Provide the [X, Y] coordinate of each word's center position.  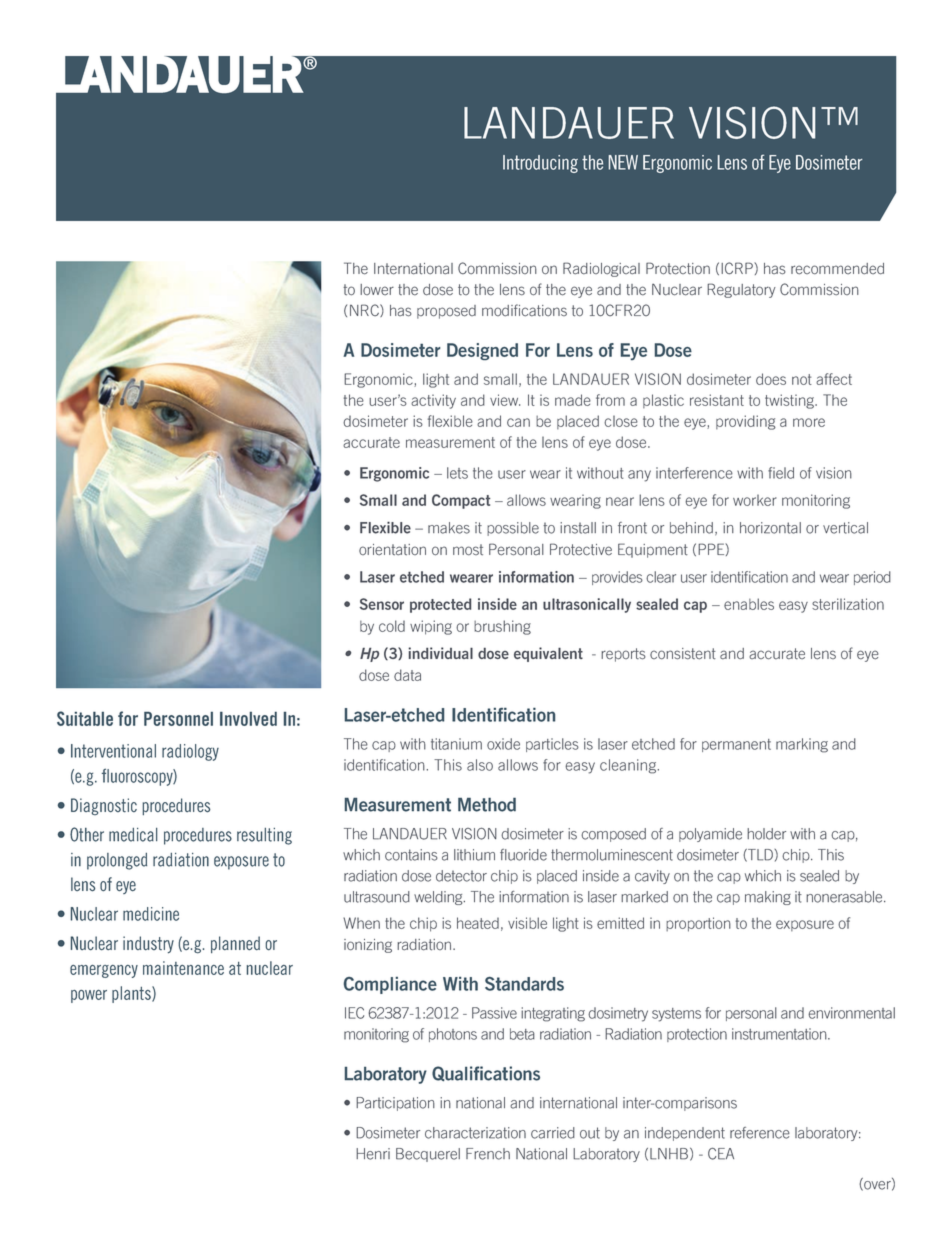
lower [377, 290]
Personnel [178, 719]
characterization [475, 1133]
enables [749, 604]
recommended [837, 269]
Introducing [540, 164]
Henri [373, 1154]
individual [440, 653]
